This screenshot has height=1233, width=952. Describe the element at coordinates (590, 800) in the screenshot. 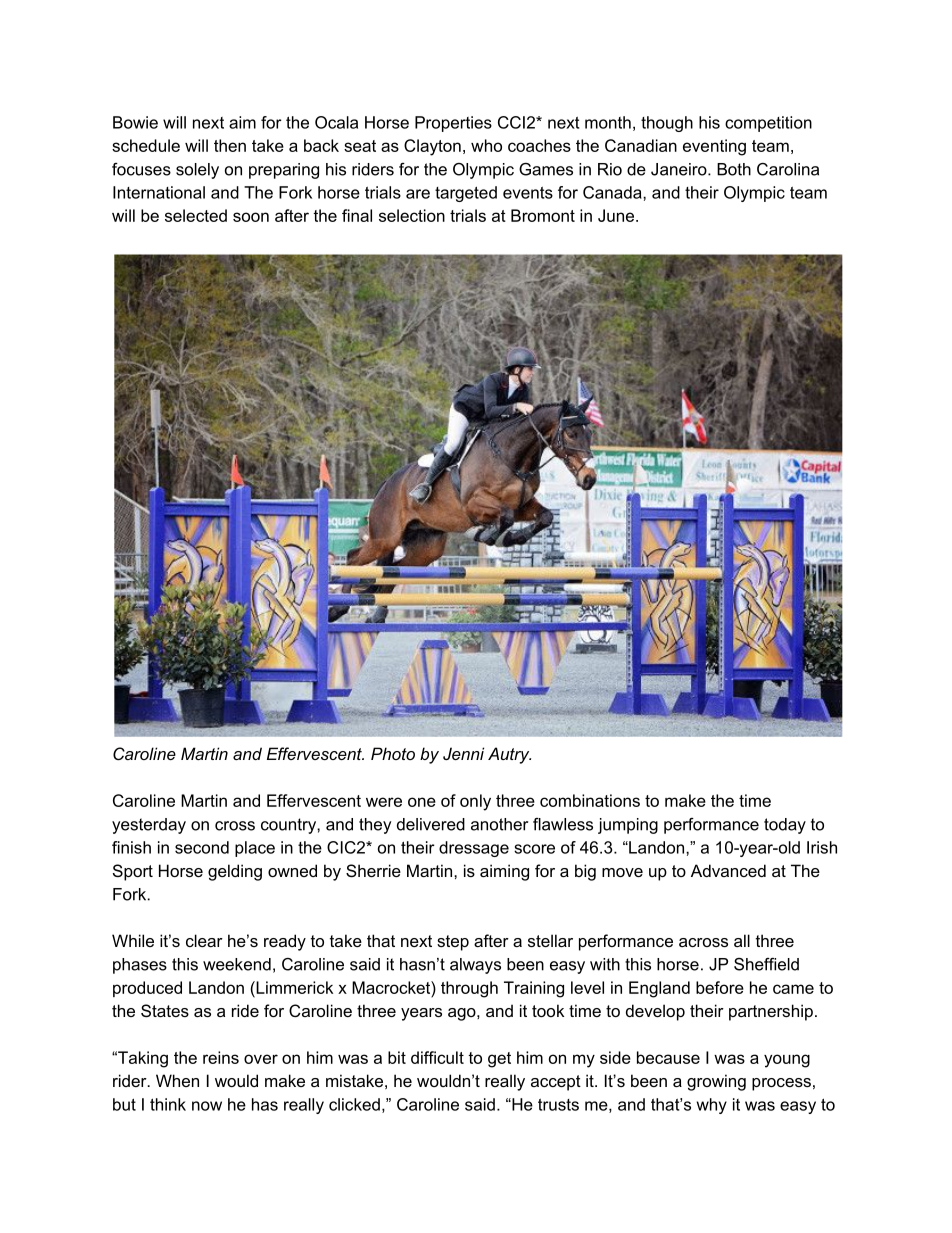

I see `combinations` at that location.
